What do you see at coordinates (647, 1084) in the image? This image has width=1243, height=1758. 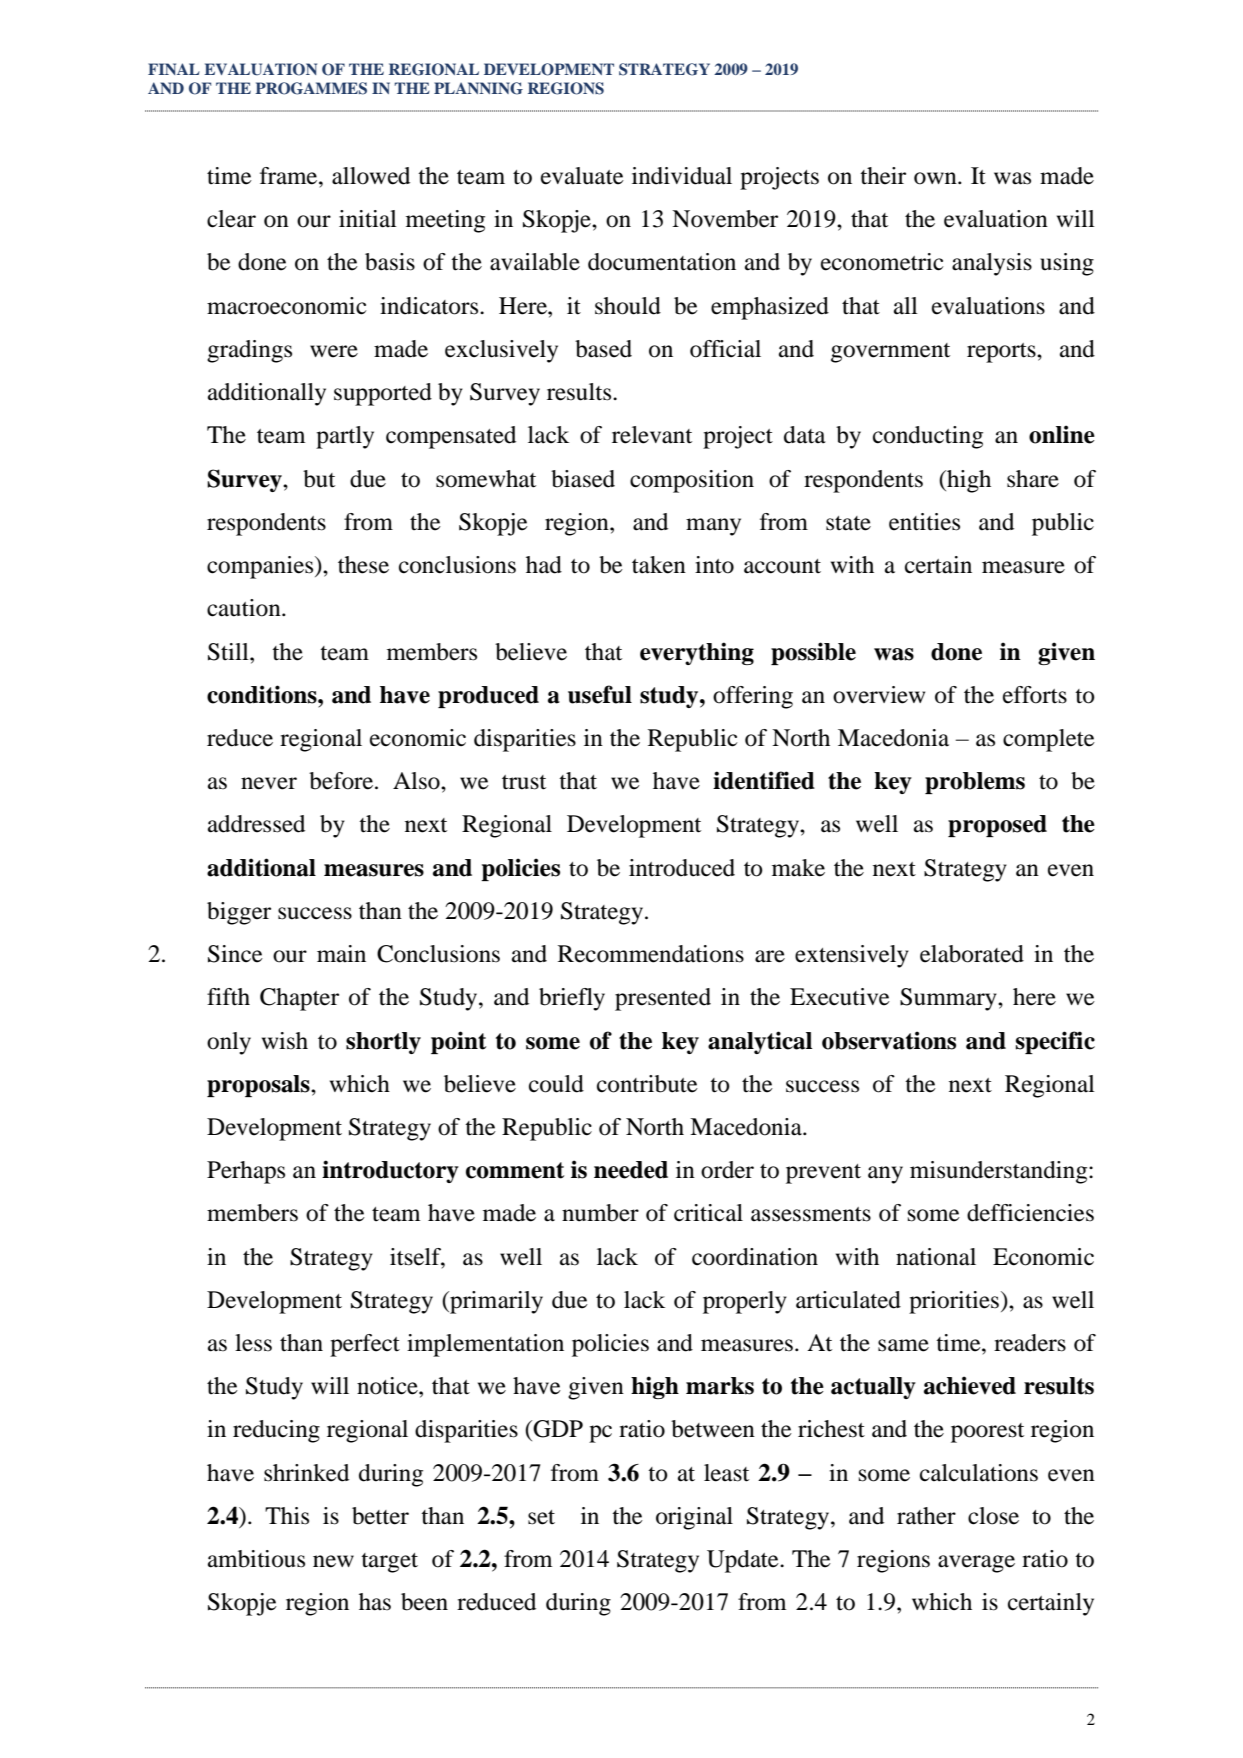 I see `contribute` at bounding box center [647, 1084].
